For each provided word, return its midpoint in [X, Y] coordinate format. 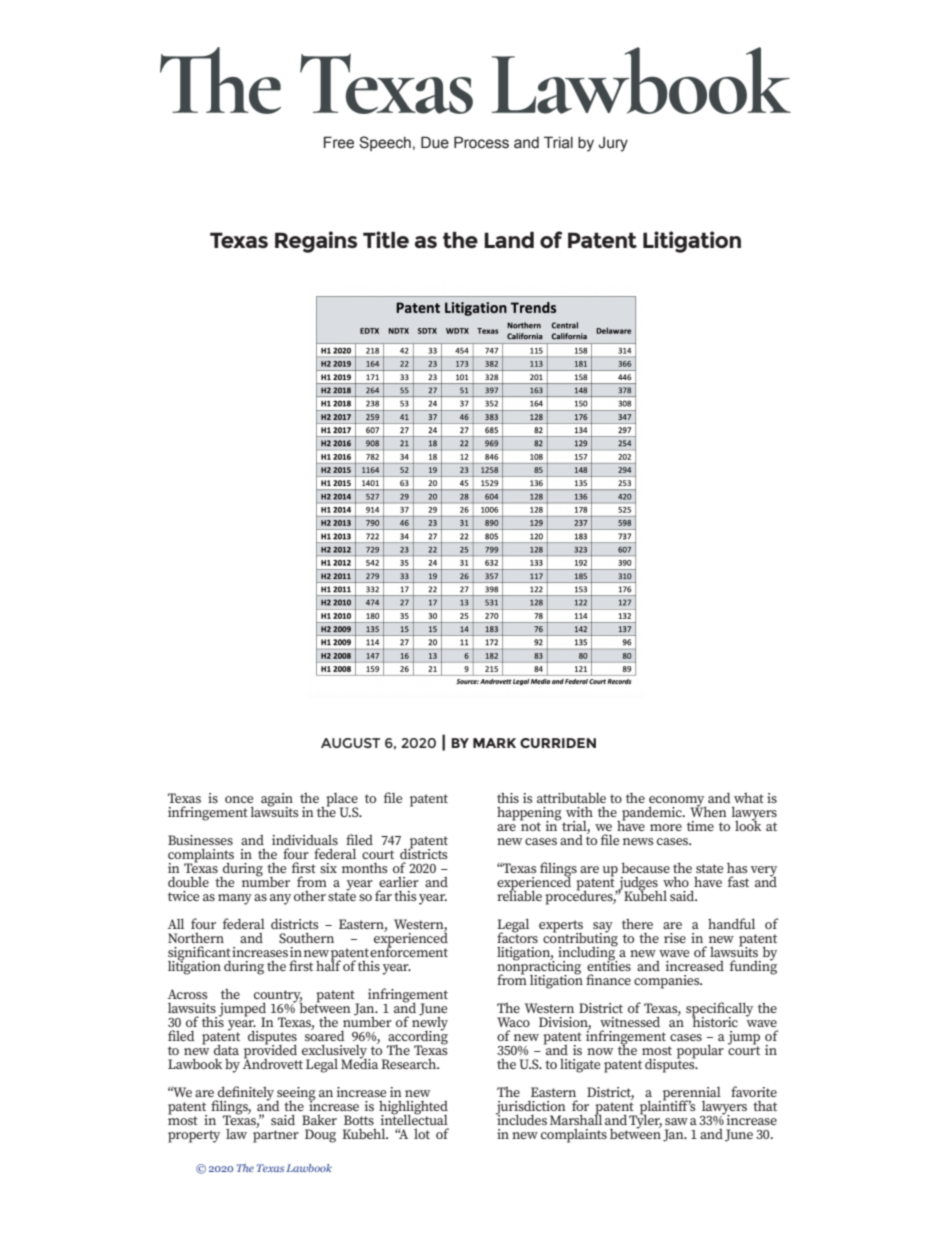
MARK [494, 743]
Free [339, 142]
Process [481, 142]
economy [677, 802]
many [235, 899]
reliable [519, 894]
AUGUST [350, 743]
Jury [613, 144]
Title [386, 239]
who [676, 881]
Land [509, 240]
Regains [316, 242]
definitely [245, 1094]
